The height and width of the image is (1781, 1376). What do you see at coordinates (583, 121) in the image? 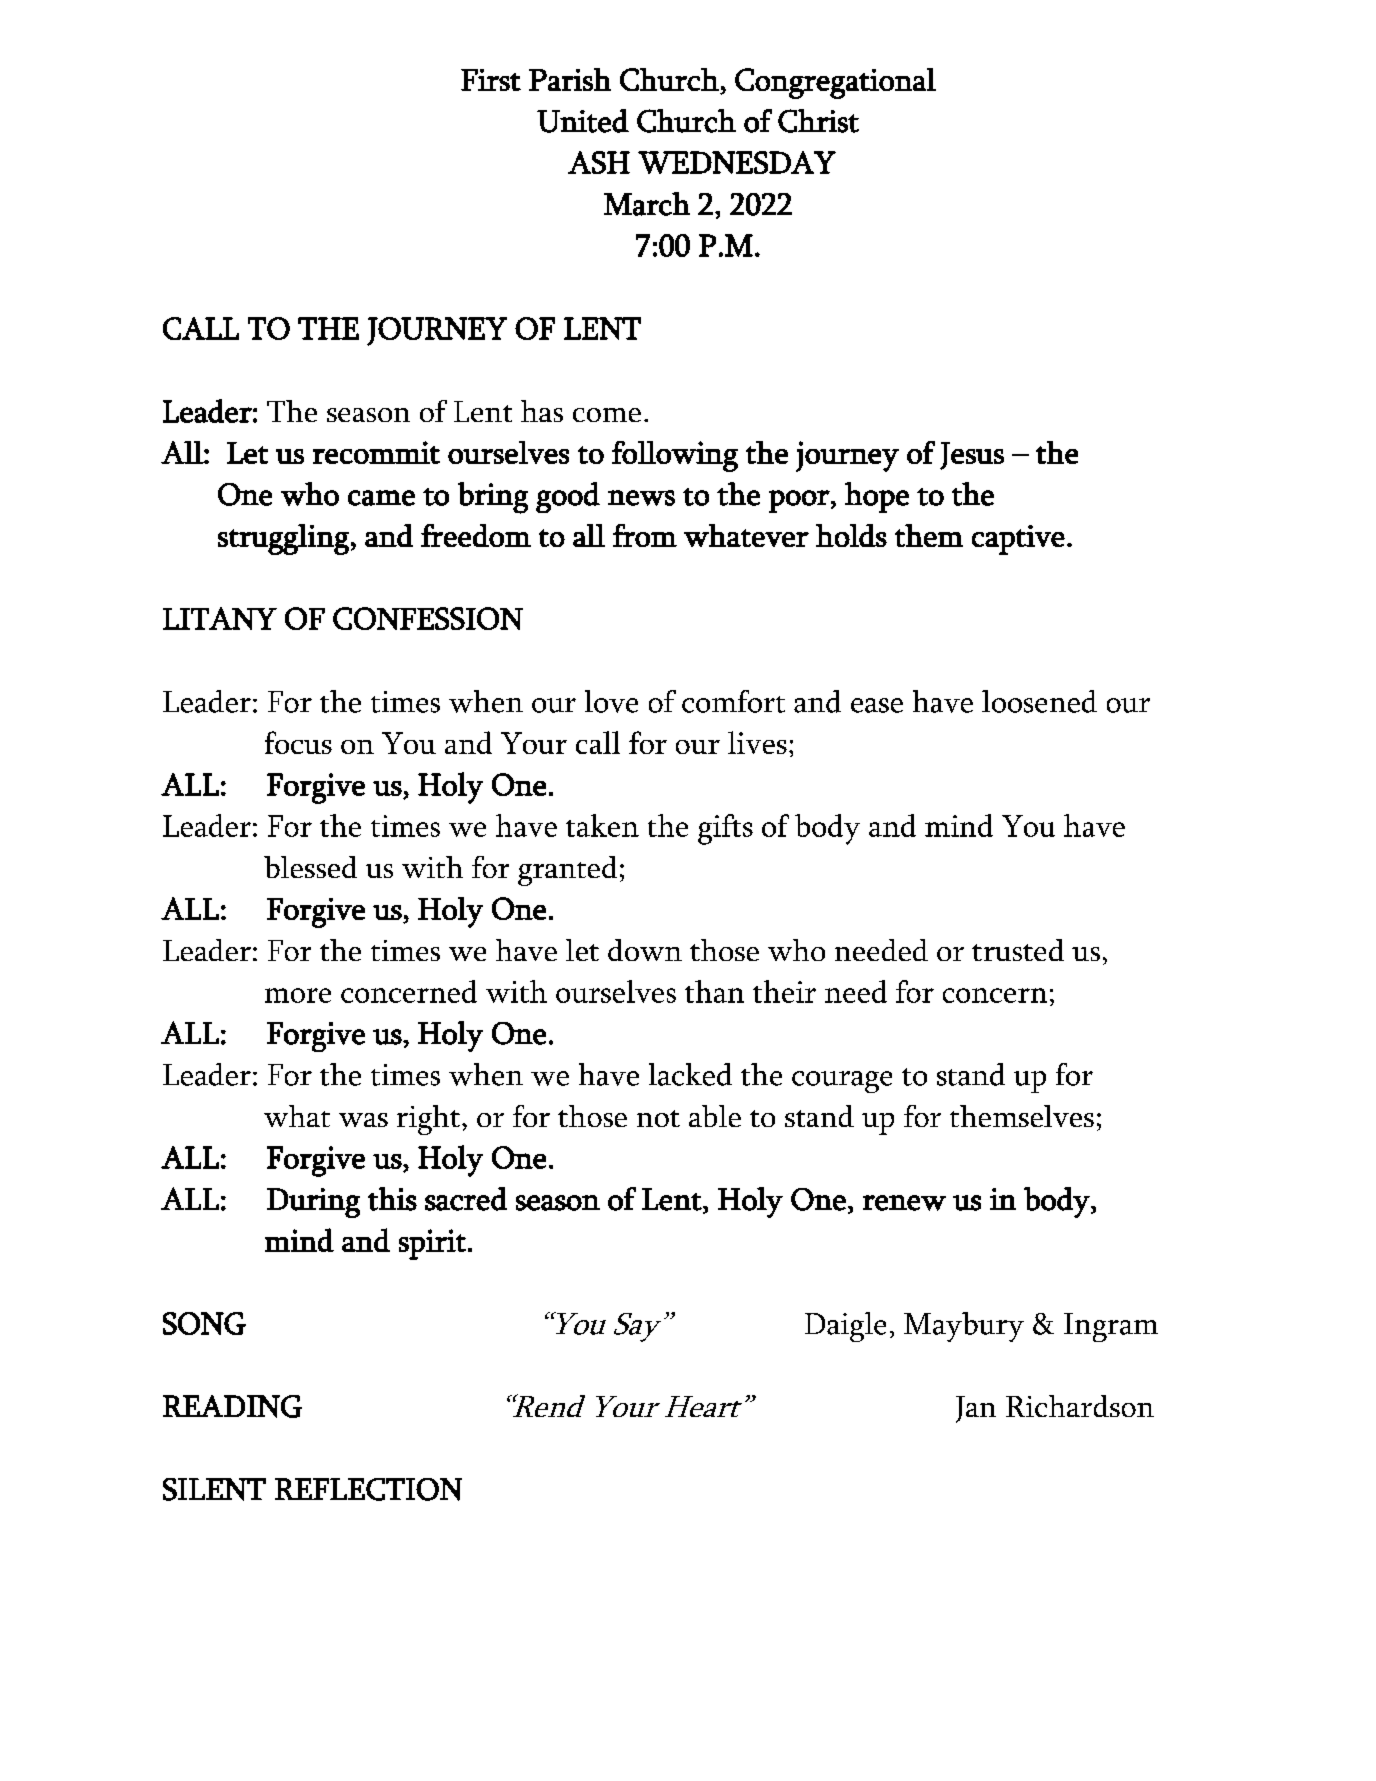
I see `United` at bounding box center [583, 121].
